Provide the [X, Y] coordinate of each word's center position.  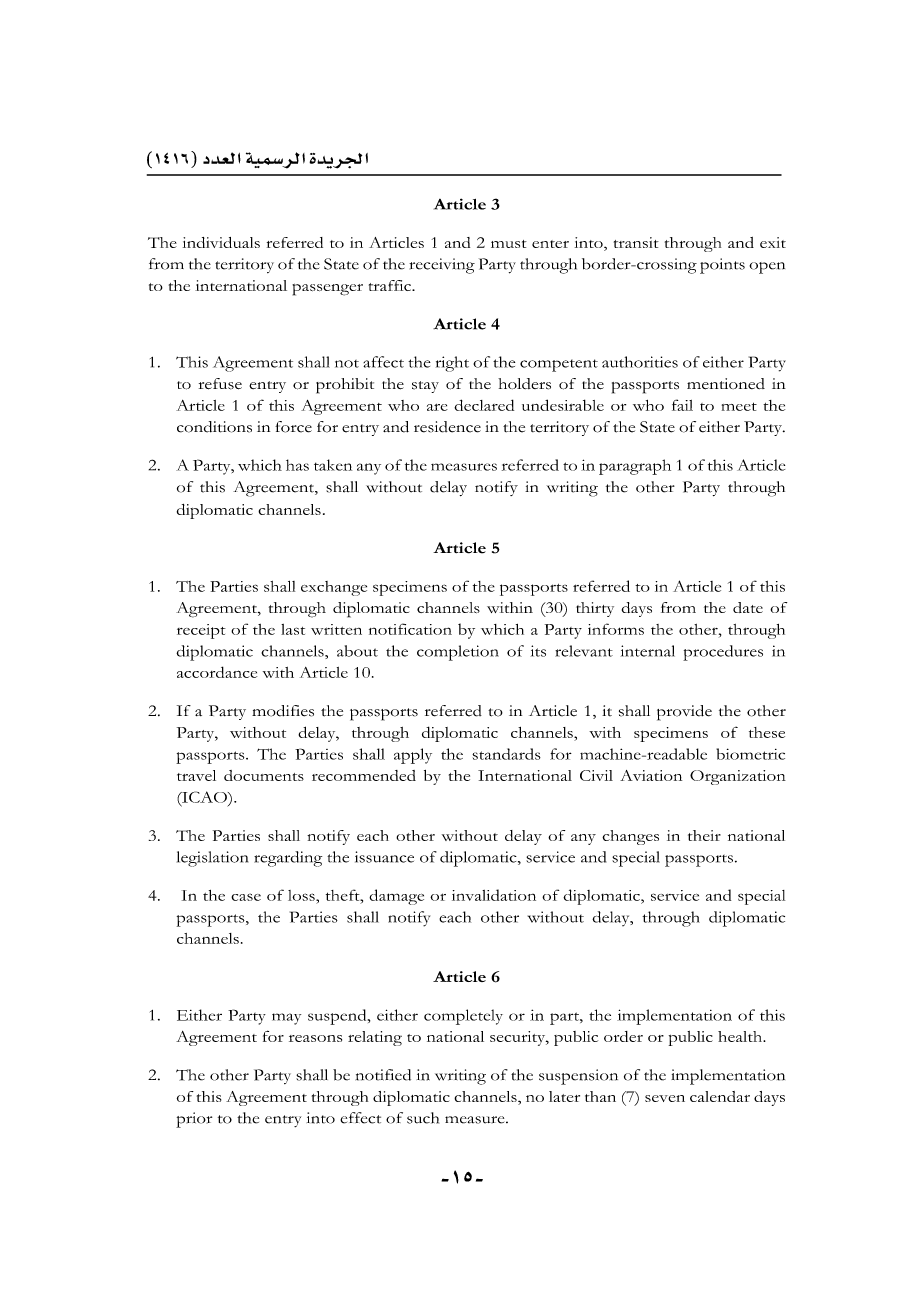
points [722, 266]
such [423, 1118]
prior [194, 1120]
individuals [221, 242]
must [509, 244]
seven [665, 1098]
